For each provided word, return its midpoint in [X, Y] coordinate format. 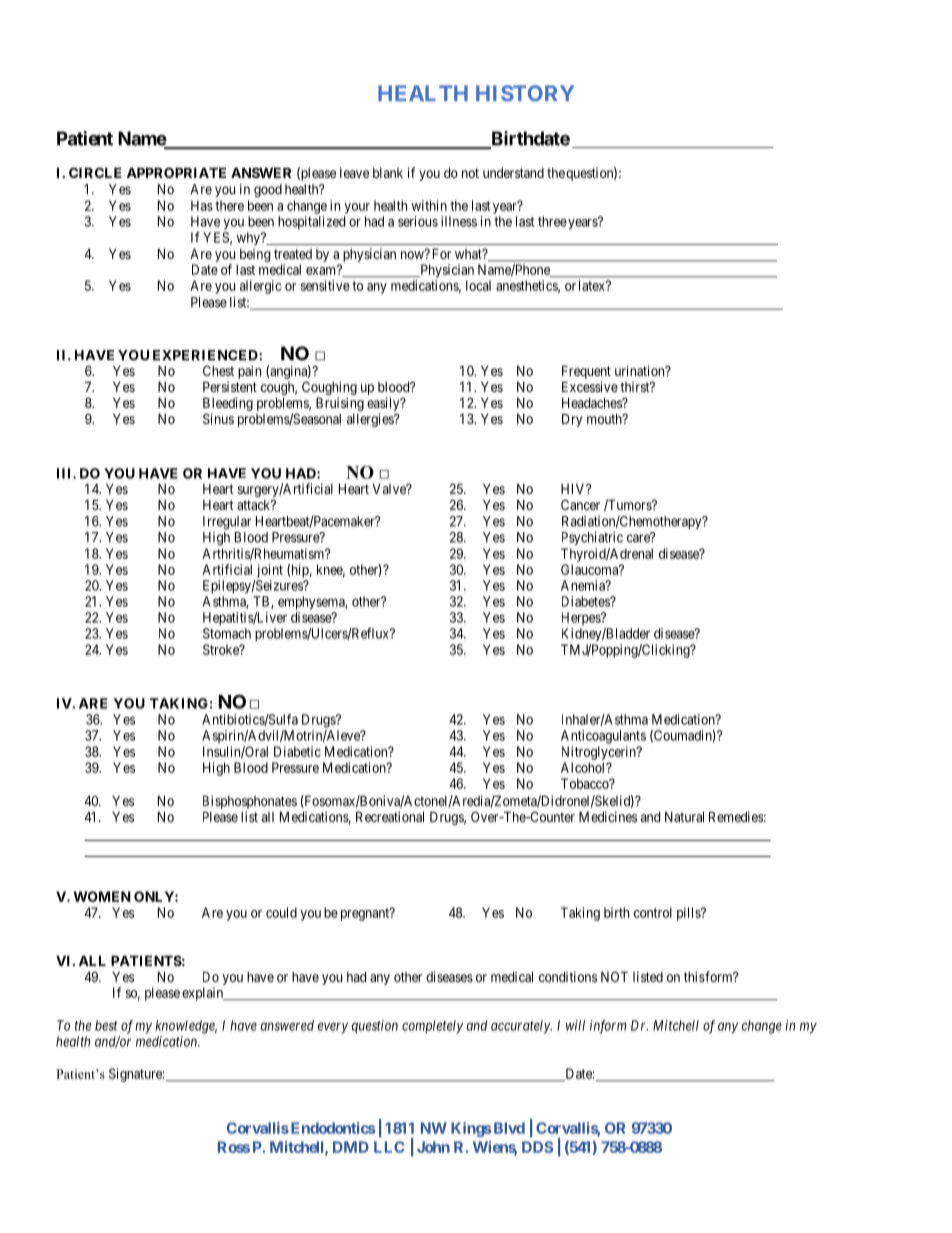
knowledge [186, 1027]
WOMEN [102, 896]
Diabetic [297, 751]
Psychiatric [592, 538]
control [653, 912]
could [281, 912]
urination [641, 370]
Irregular [227, 523]
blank [388, 173]
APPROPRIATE [176, 172]
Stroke [222, 649]
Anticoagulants [603, 737]
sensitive [325, 285]
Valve [390, 489]
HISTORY [525, 93]
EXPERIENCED [206, 355]
